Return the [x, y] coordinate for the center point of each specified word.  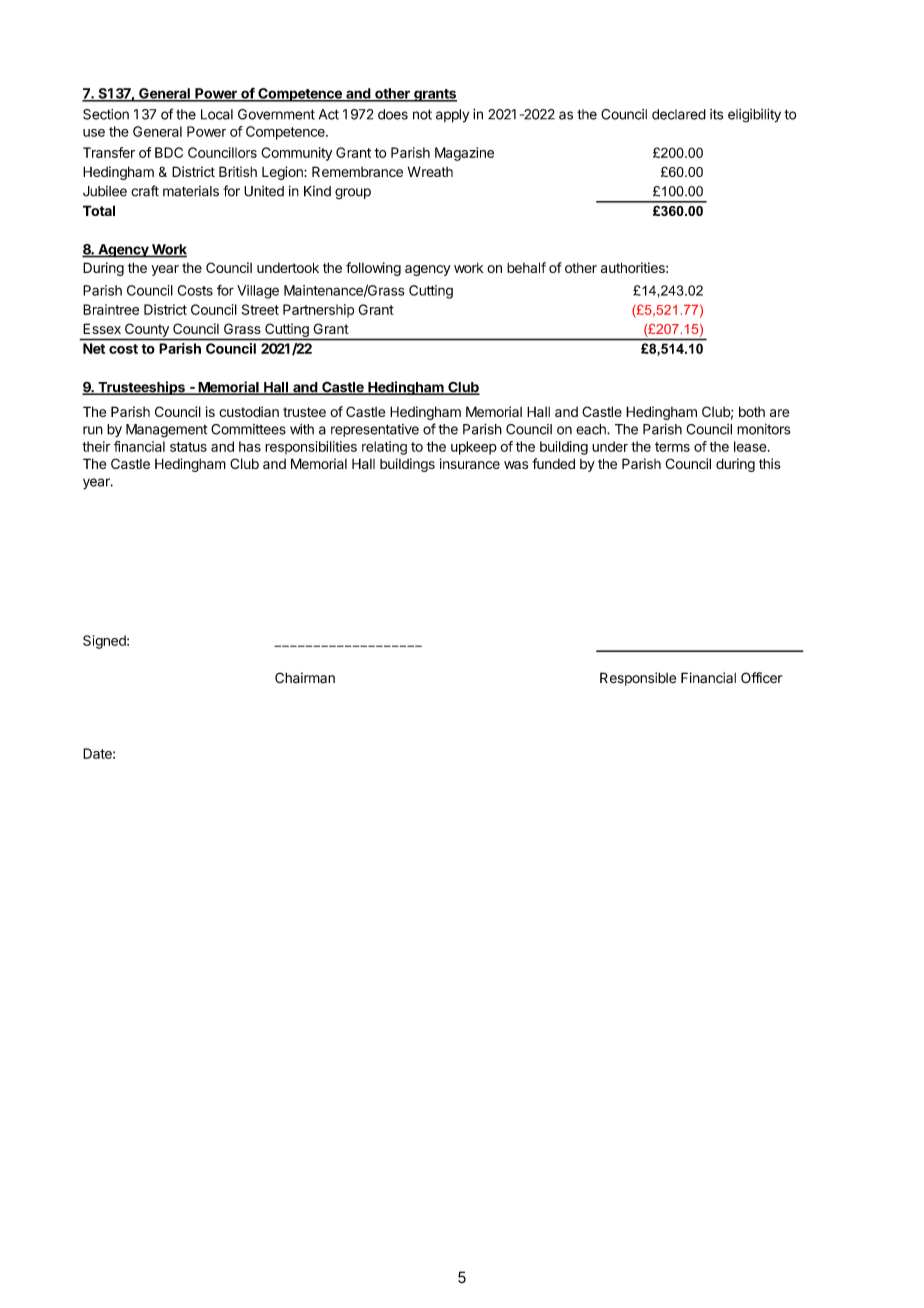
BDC [169, 152]
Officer [761, 678]
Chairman [305, 678]
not [422, 114]
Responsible [638, 679]
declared [679, 114]
